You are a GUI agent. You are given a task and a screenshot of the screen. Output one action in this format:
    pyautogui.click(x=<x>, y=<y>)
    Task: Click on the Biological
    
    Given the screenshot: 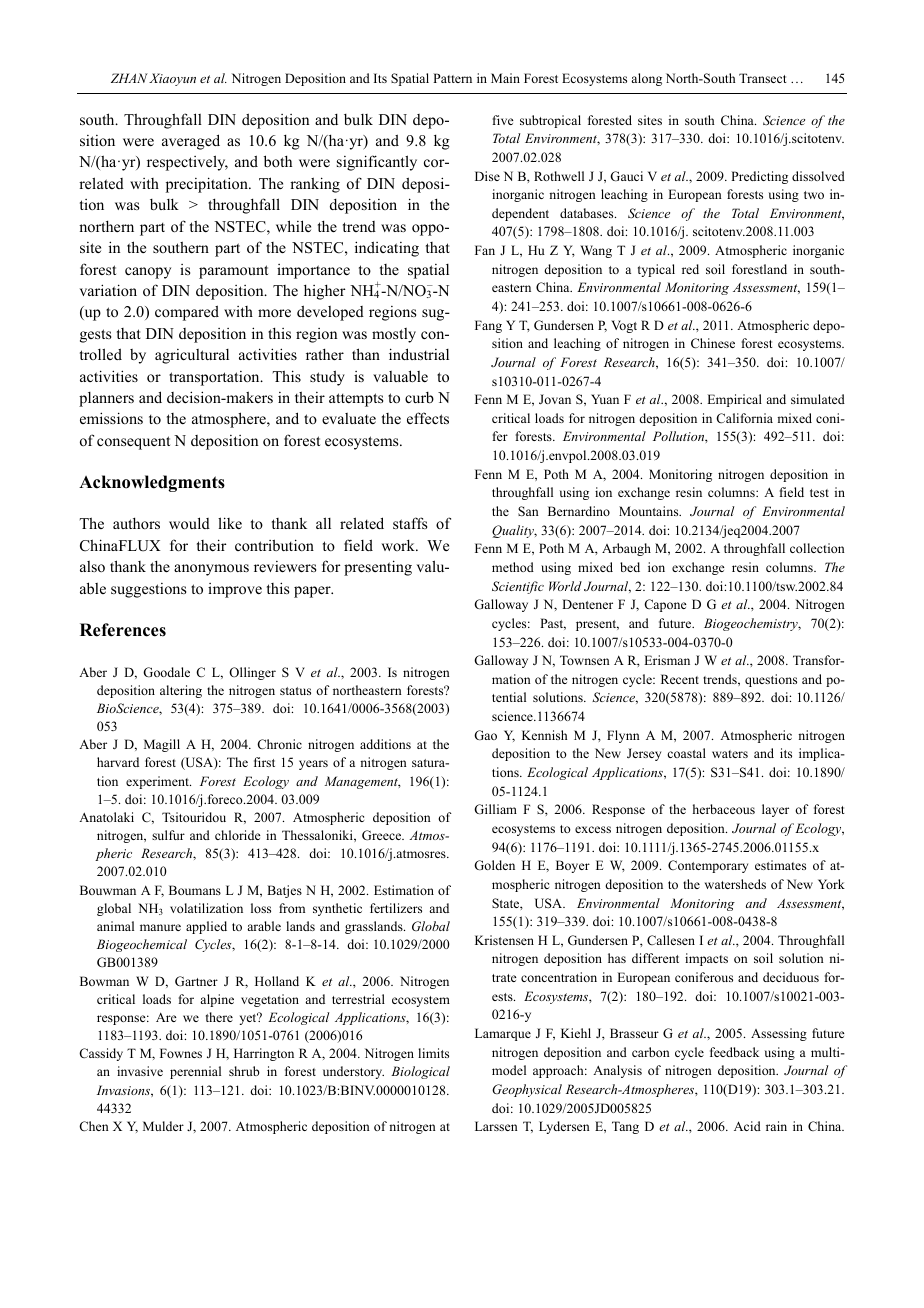 What is the action you would take?
    pyautogui.click(x=420, y=1072)
